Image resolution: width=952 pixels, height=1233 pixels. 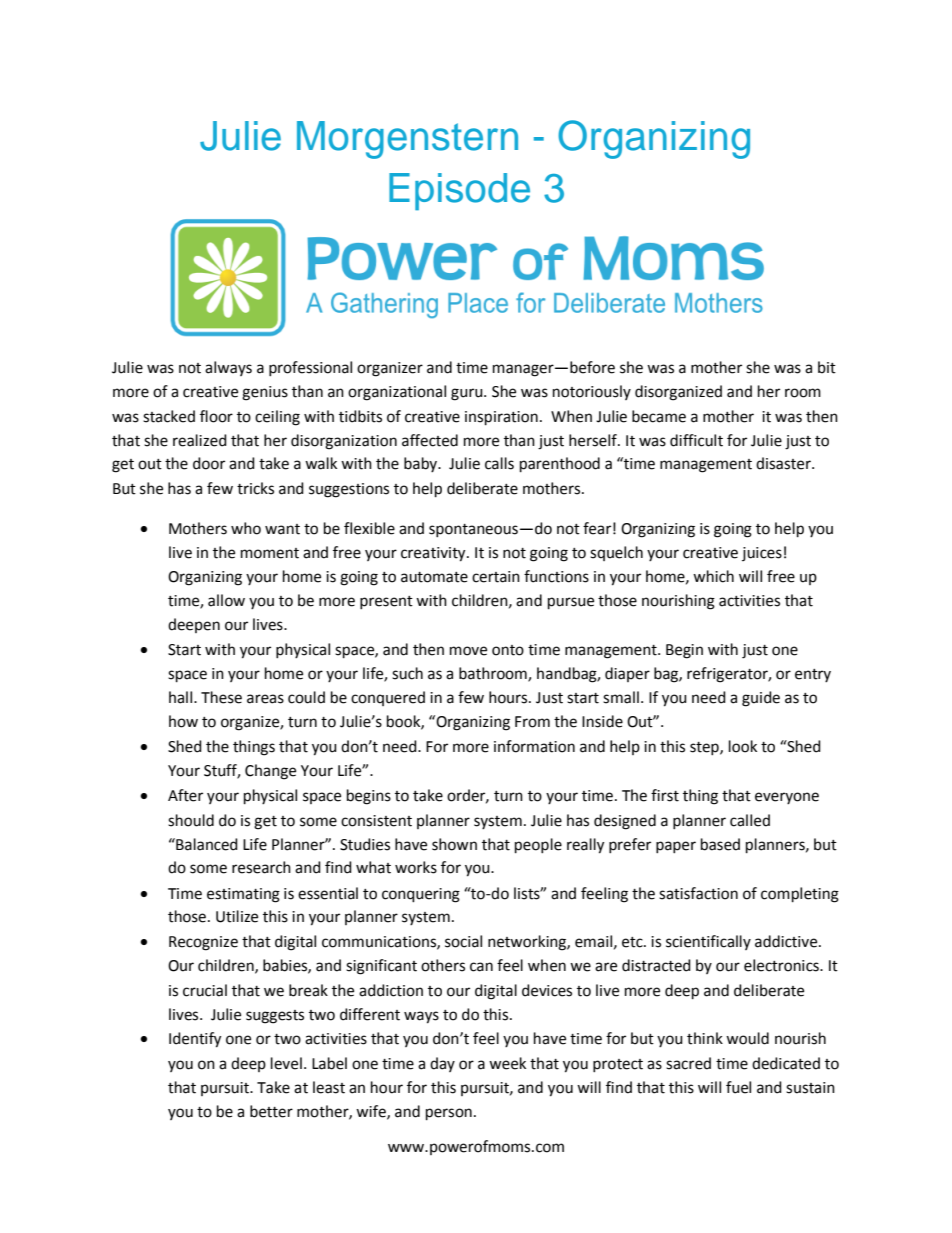 What do you see at coordinates (784, 463) in the image?
I see `disaster` at bounding box center [784, 463].
